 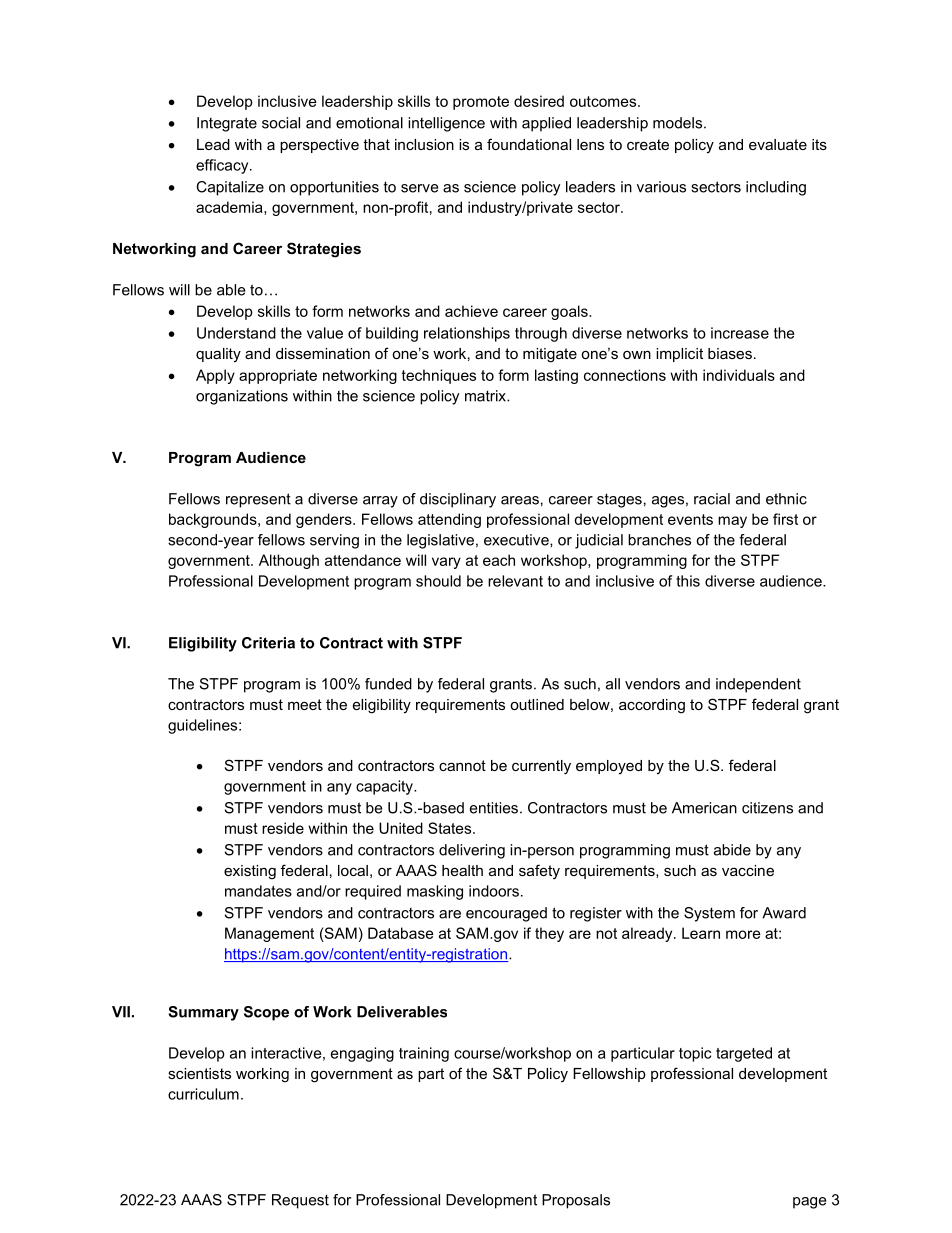 What do you see at coordinates (709, 914) in the document?
I see `System` at bounding box center [709, 914].
